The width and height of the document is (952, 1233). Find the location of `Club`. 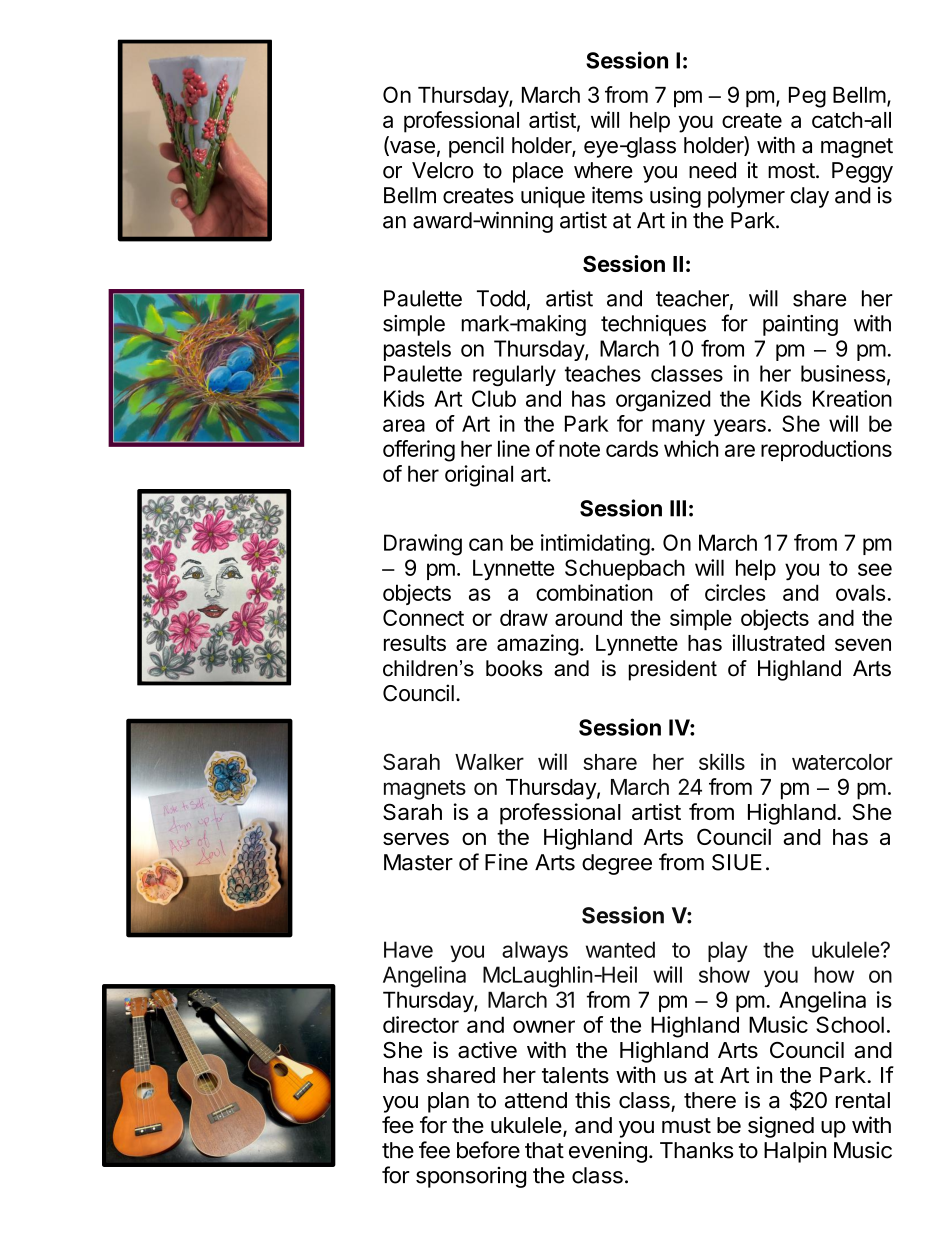

Club is located at coordinates (494, 398).
